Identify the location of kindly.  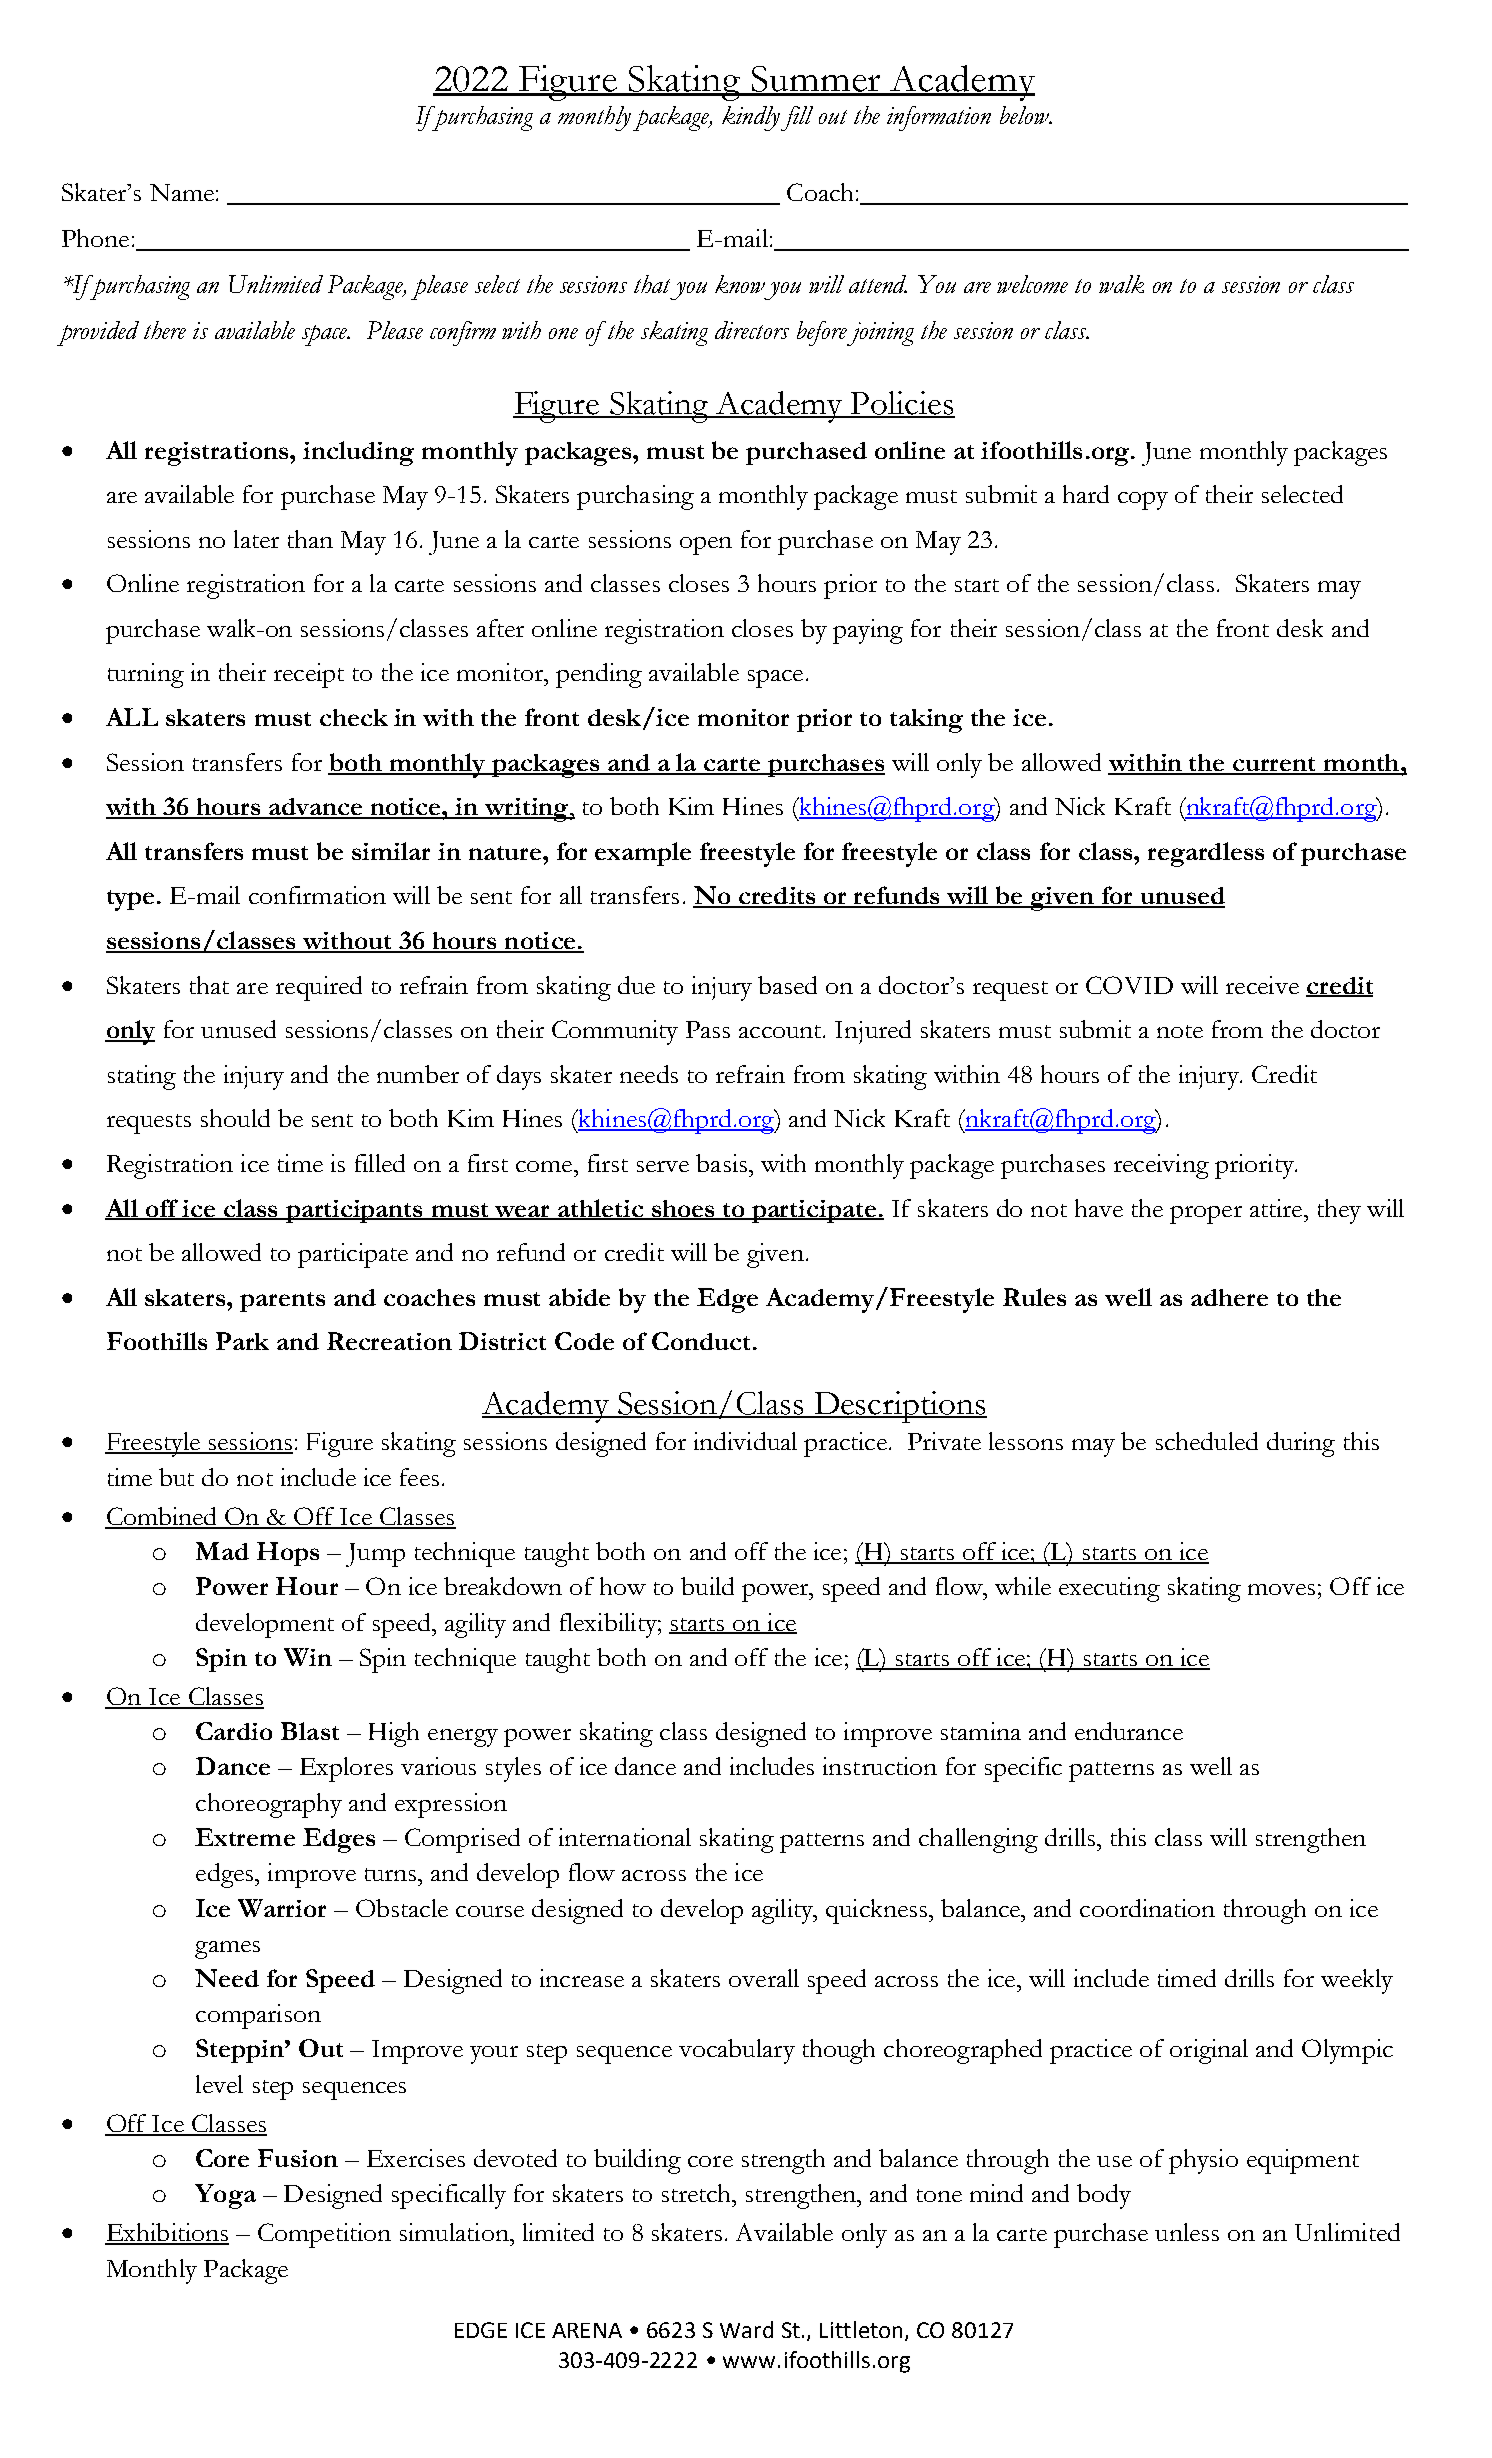
(752, 118).
